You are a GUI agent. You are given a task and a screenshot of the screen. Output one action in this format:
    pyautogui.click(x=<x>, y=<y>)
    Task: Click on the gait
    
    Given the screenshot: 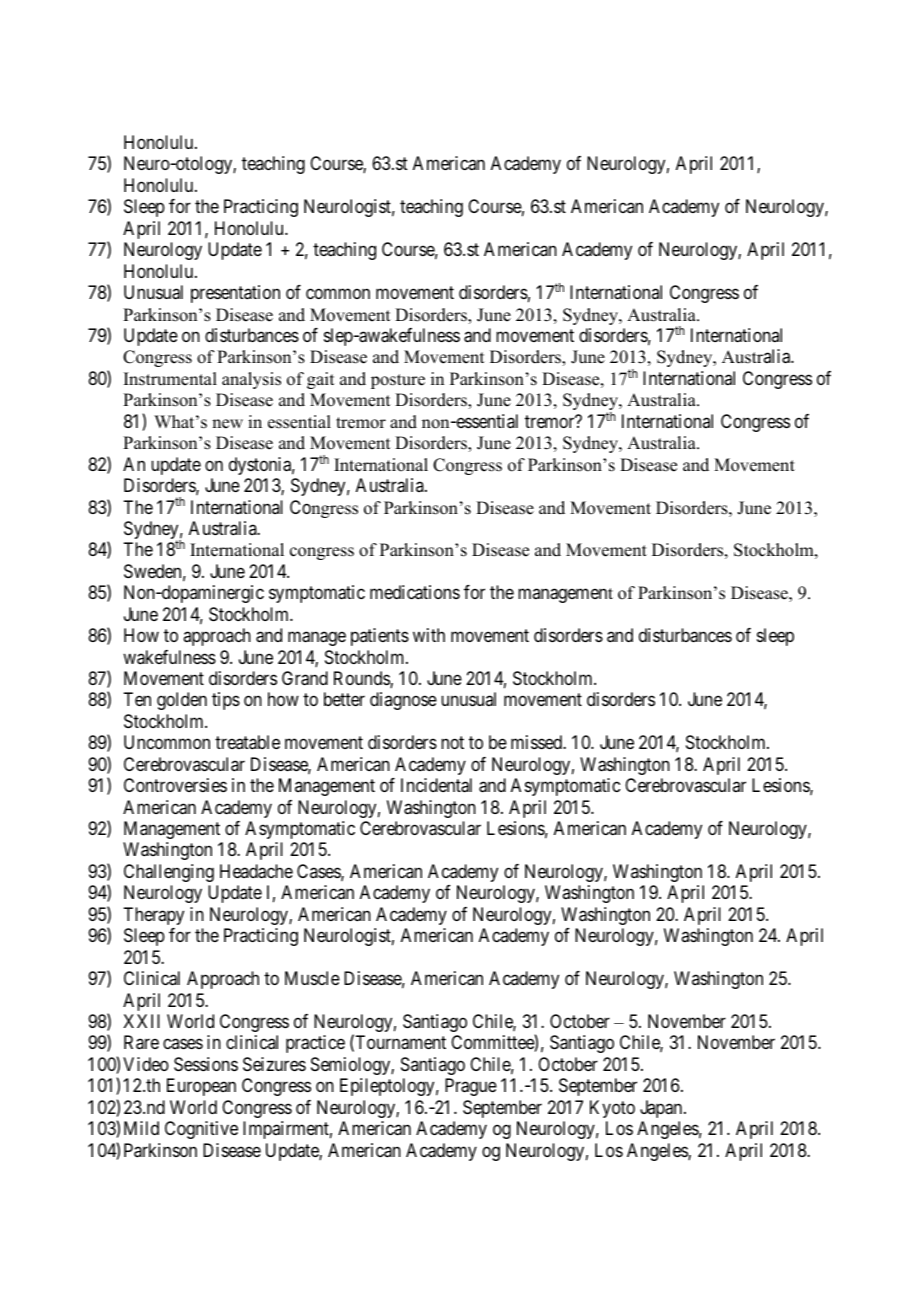 What is the action you would take?
    pyautogui.click(x=320, y=380)
